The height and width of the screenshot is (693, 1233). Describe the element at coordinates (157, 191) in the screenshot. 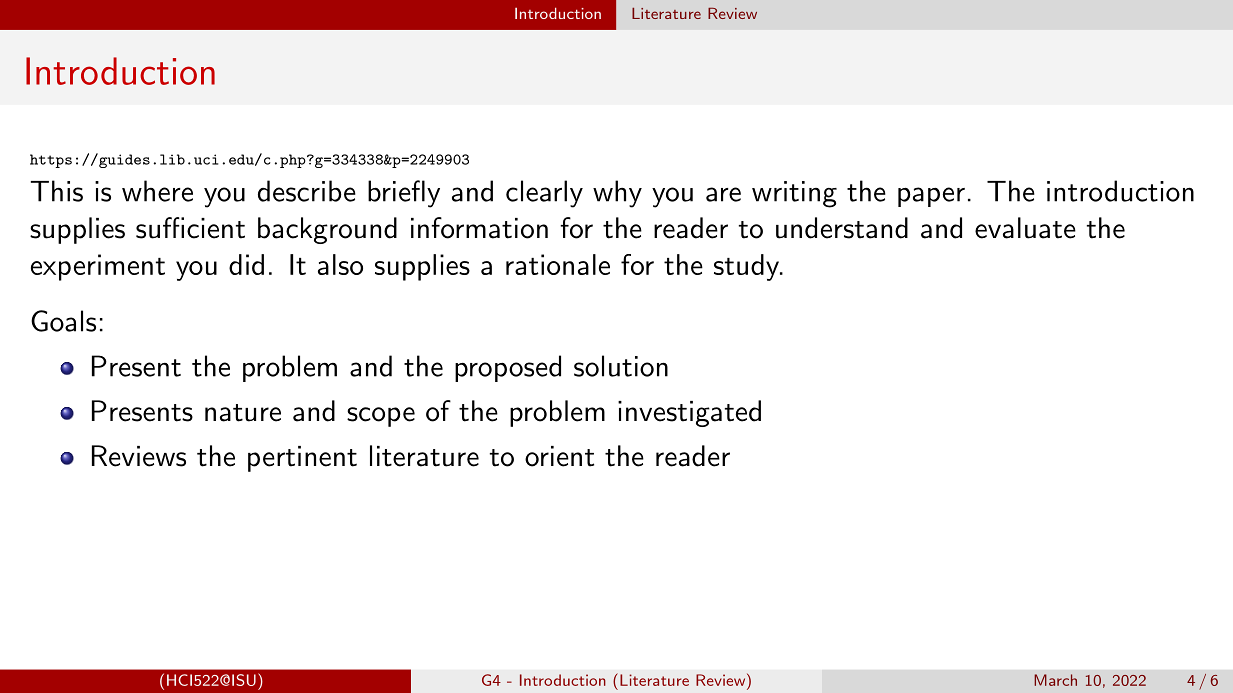

I see `where` at that location.
